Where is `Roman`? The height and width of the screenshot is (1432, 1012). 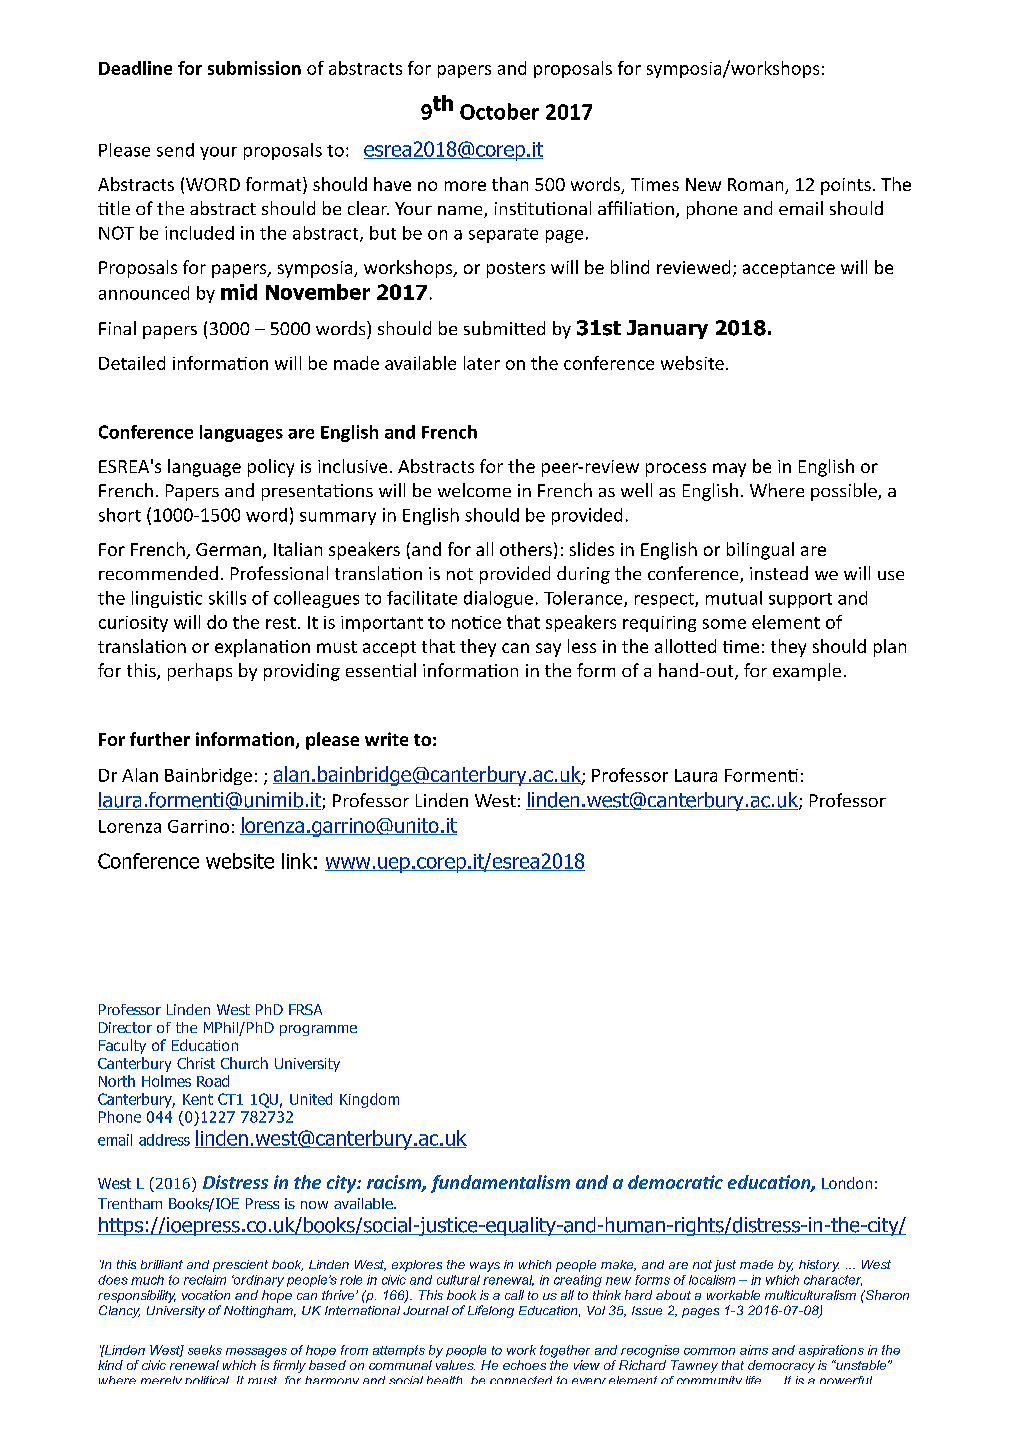
Roman is located at coordinates (757, 186).
